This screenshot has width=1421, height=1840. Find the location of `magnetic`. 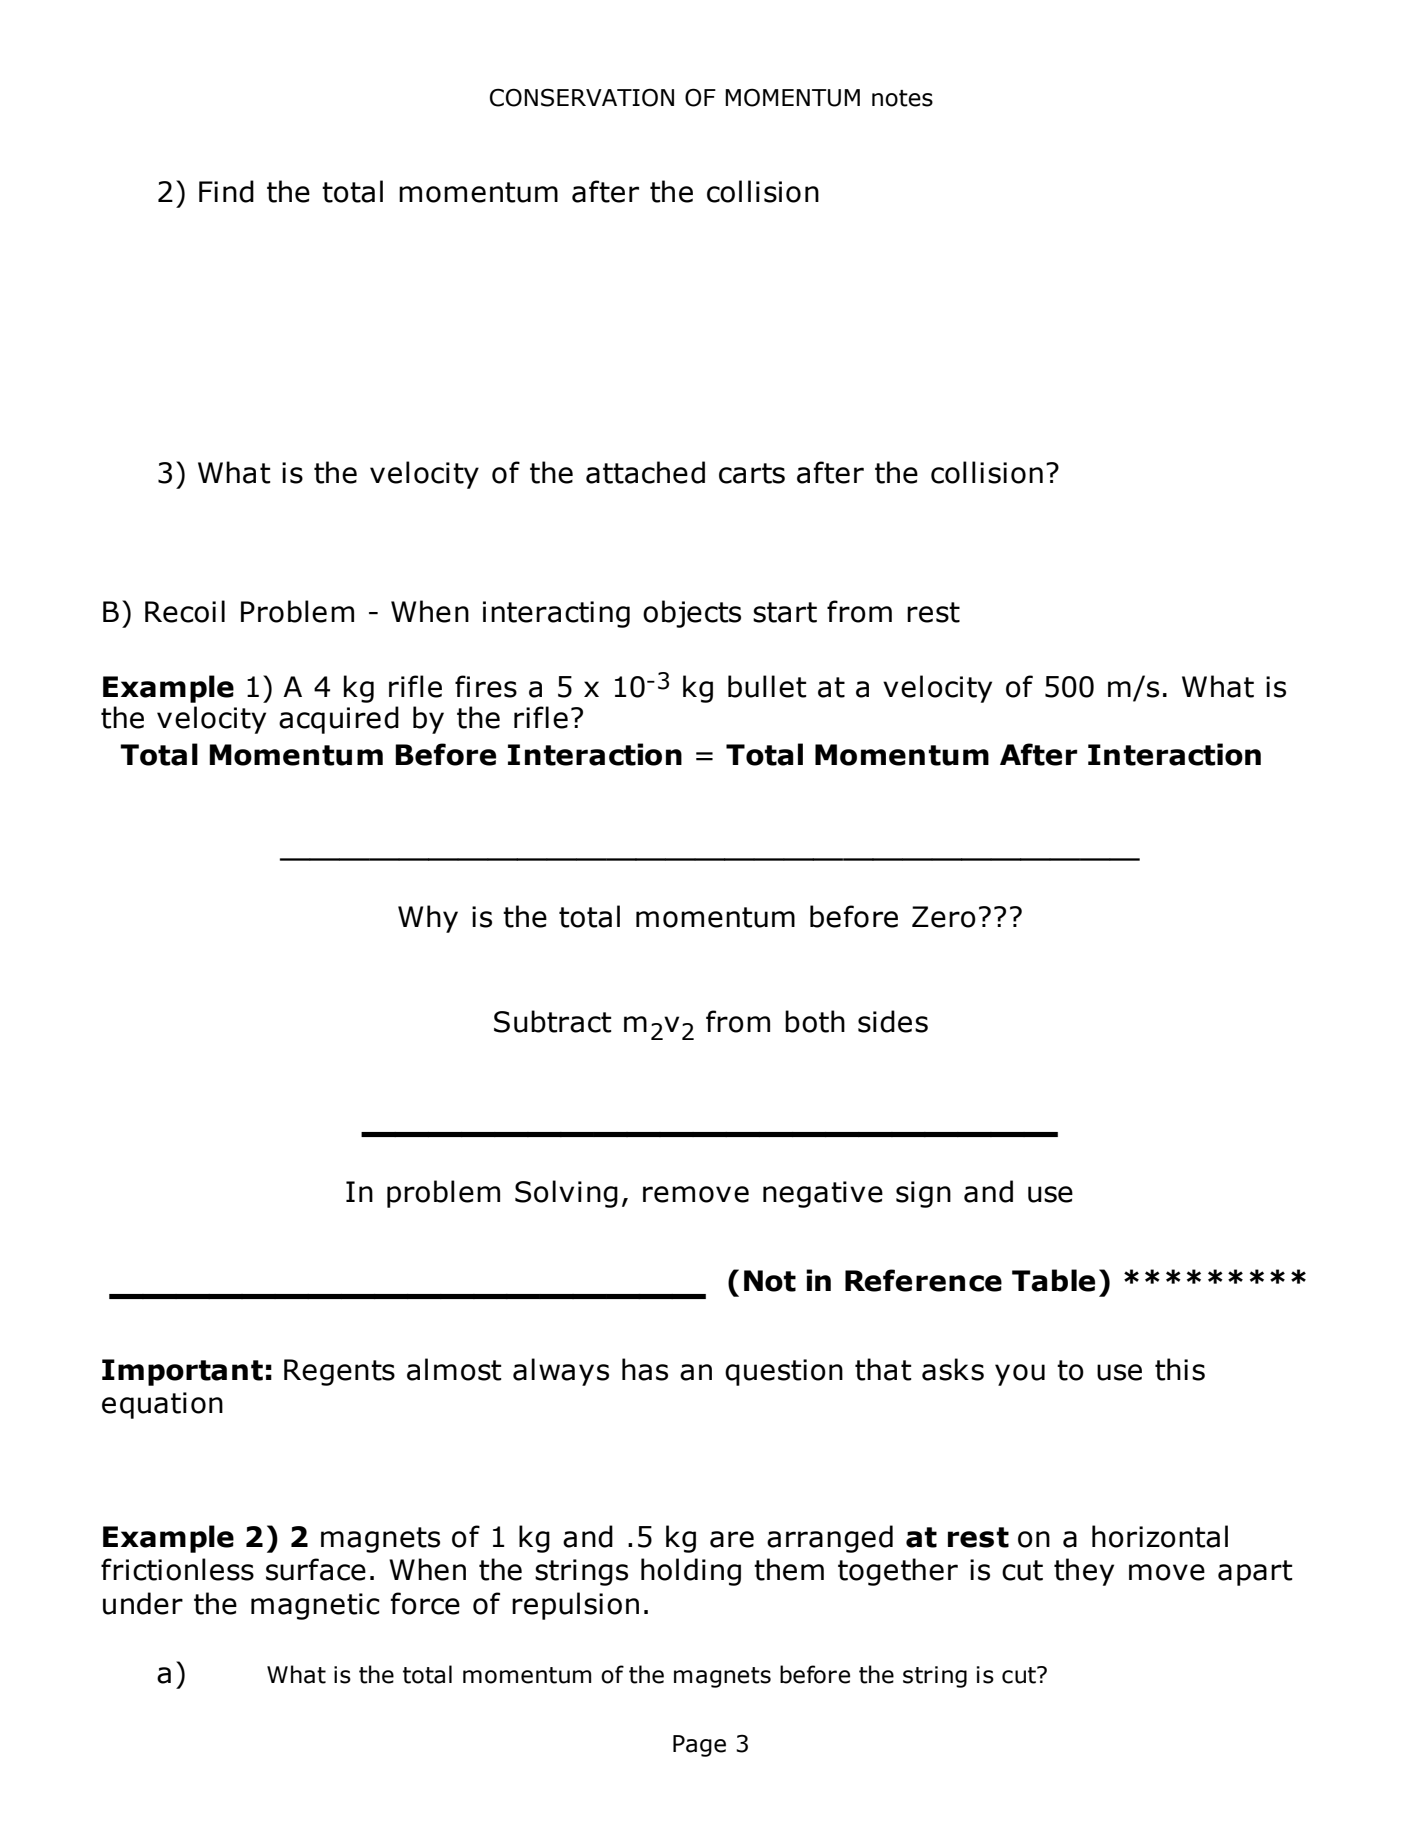

magnetic is located at coordinates (315, 1606).
